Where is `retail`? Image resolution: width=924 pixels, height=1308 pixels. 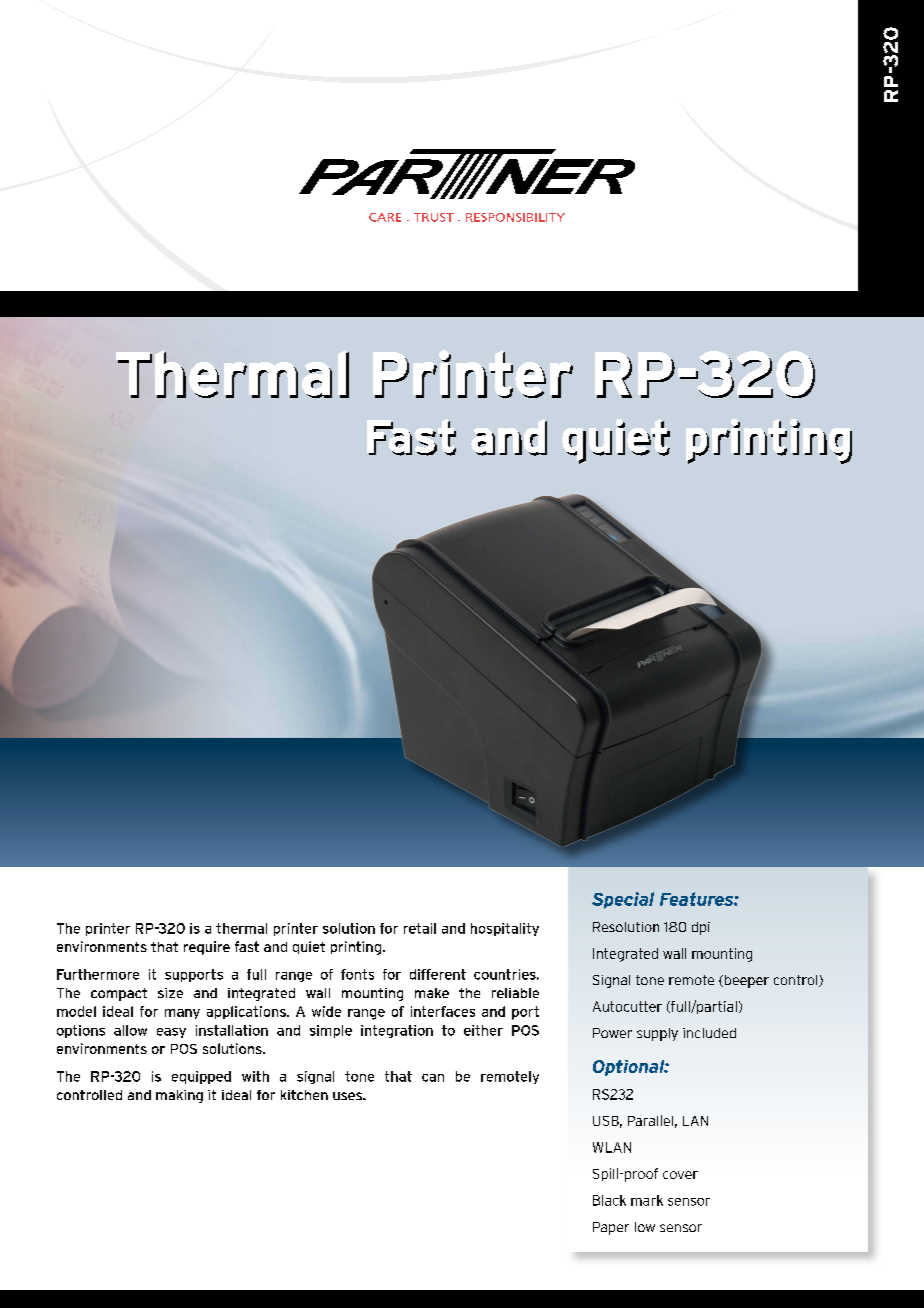 retail is located at coordinates (420, 928).
